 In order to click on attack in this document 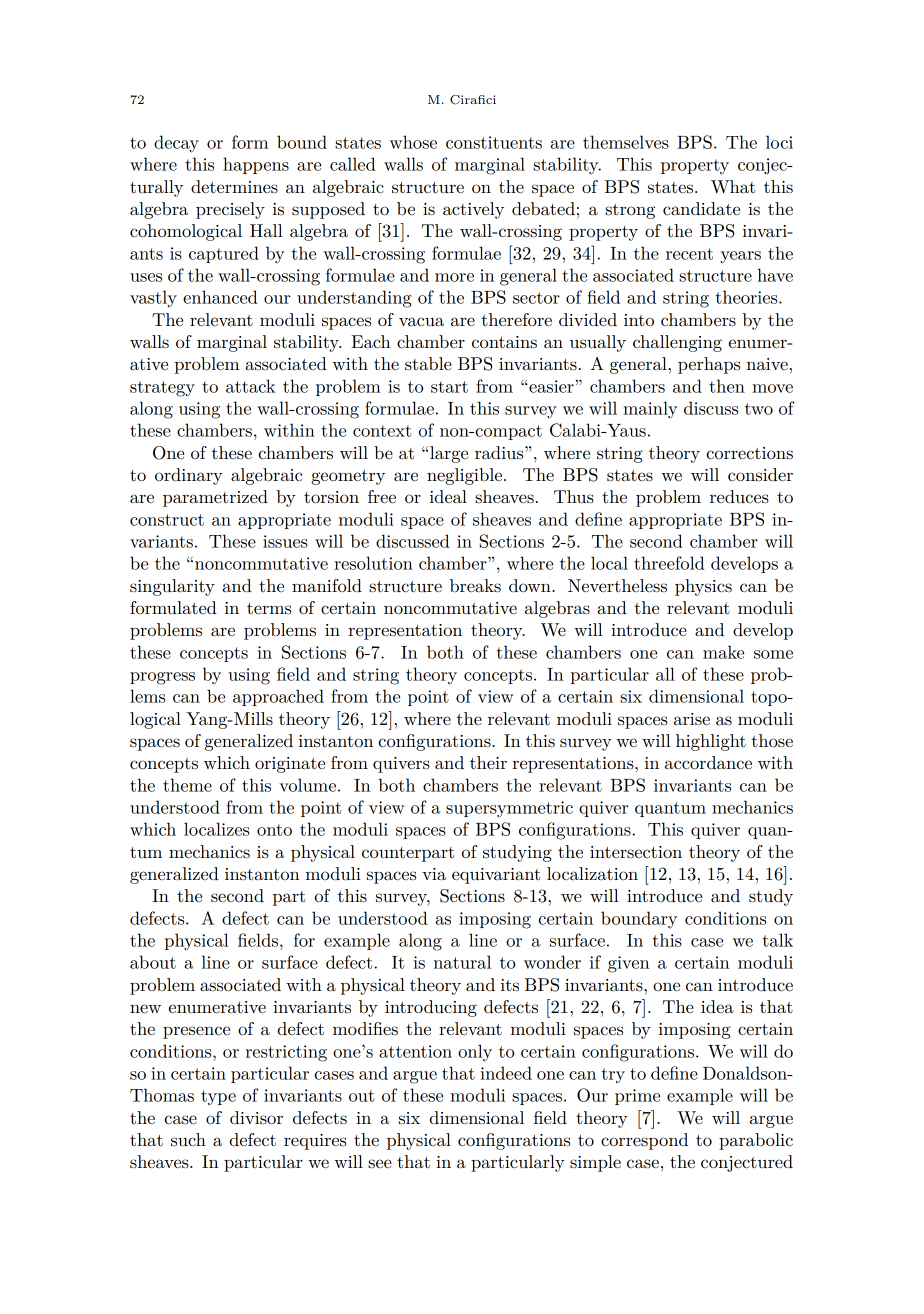, I will do `click(250, 386)`.
